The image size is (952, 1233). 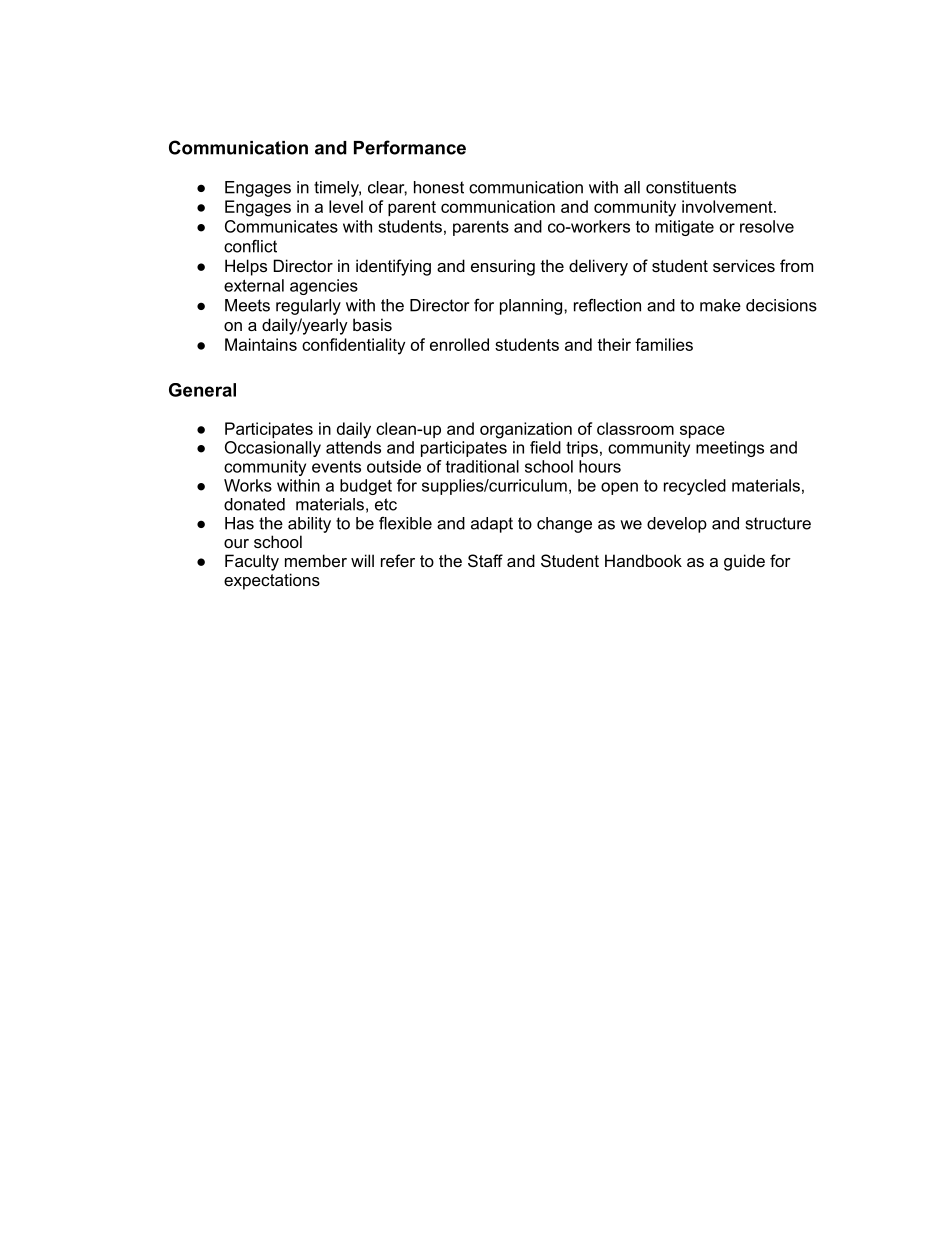 I want to click on guide, so click(x=744, y=562).
